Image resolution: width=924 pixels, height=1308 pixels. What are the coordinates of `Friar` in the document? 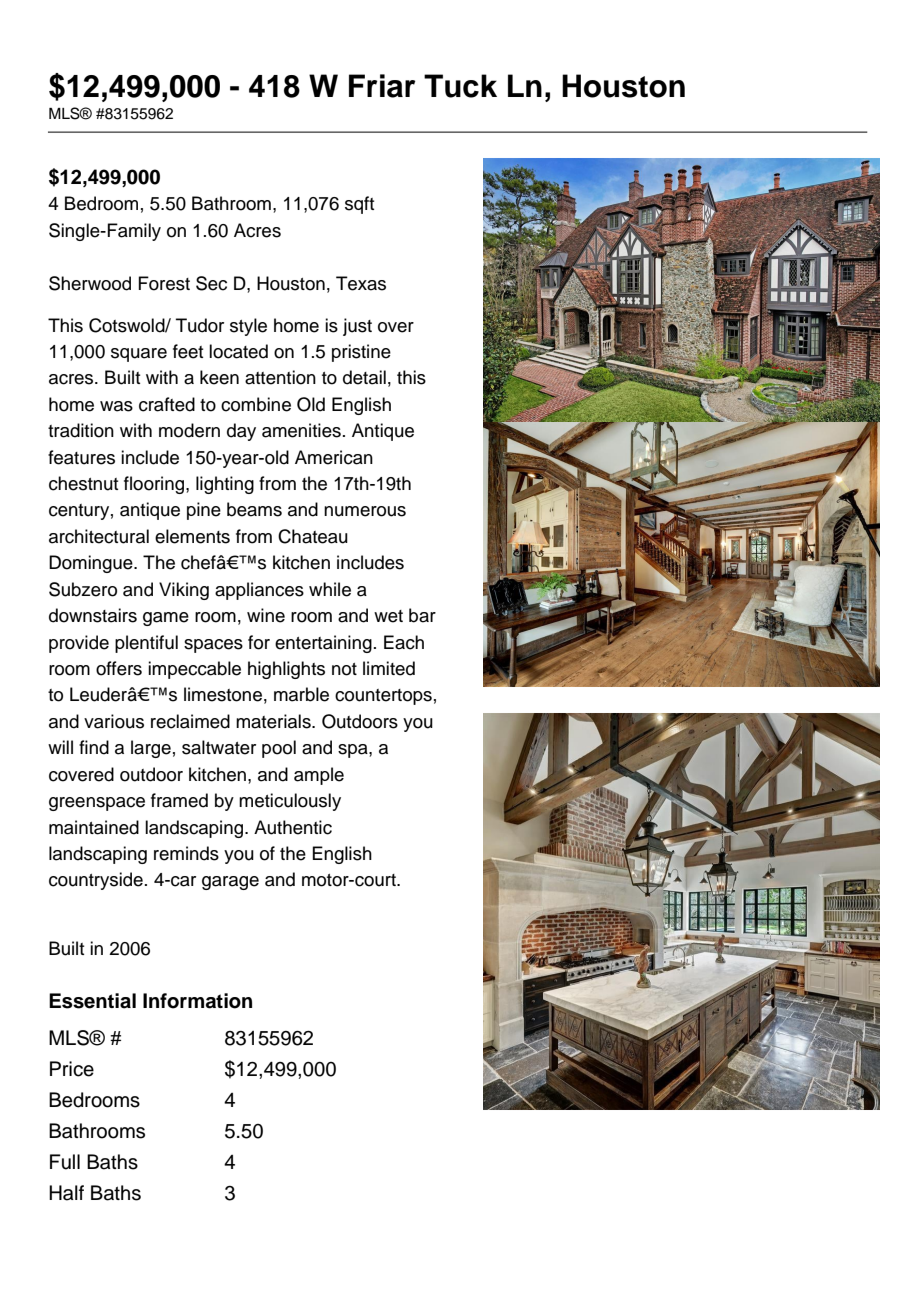 It's located at (382, 86).
